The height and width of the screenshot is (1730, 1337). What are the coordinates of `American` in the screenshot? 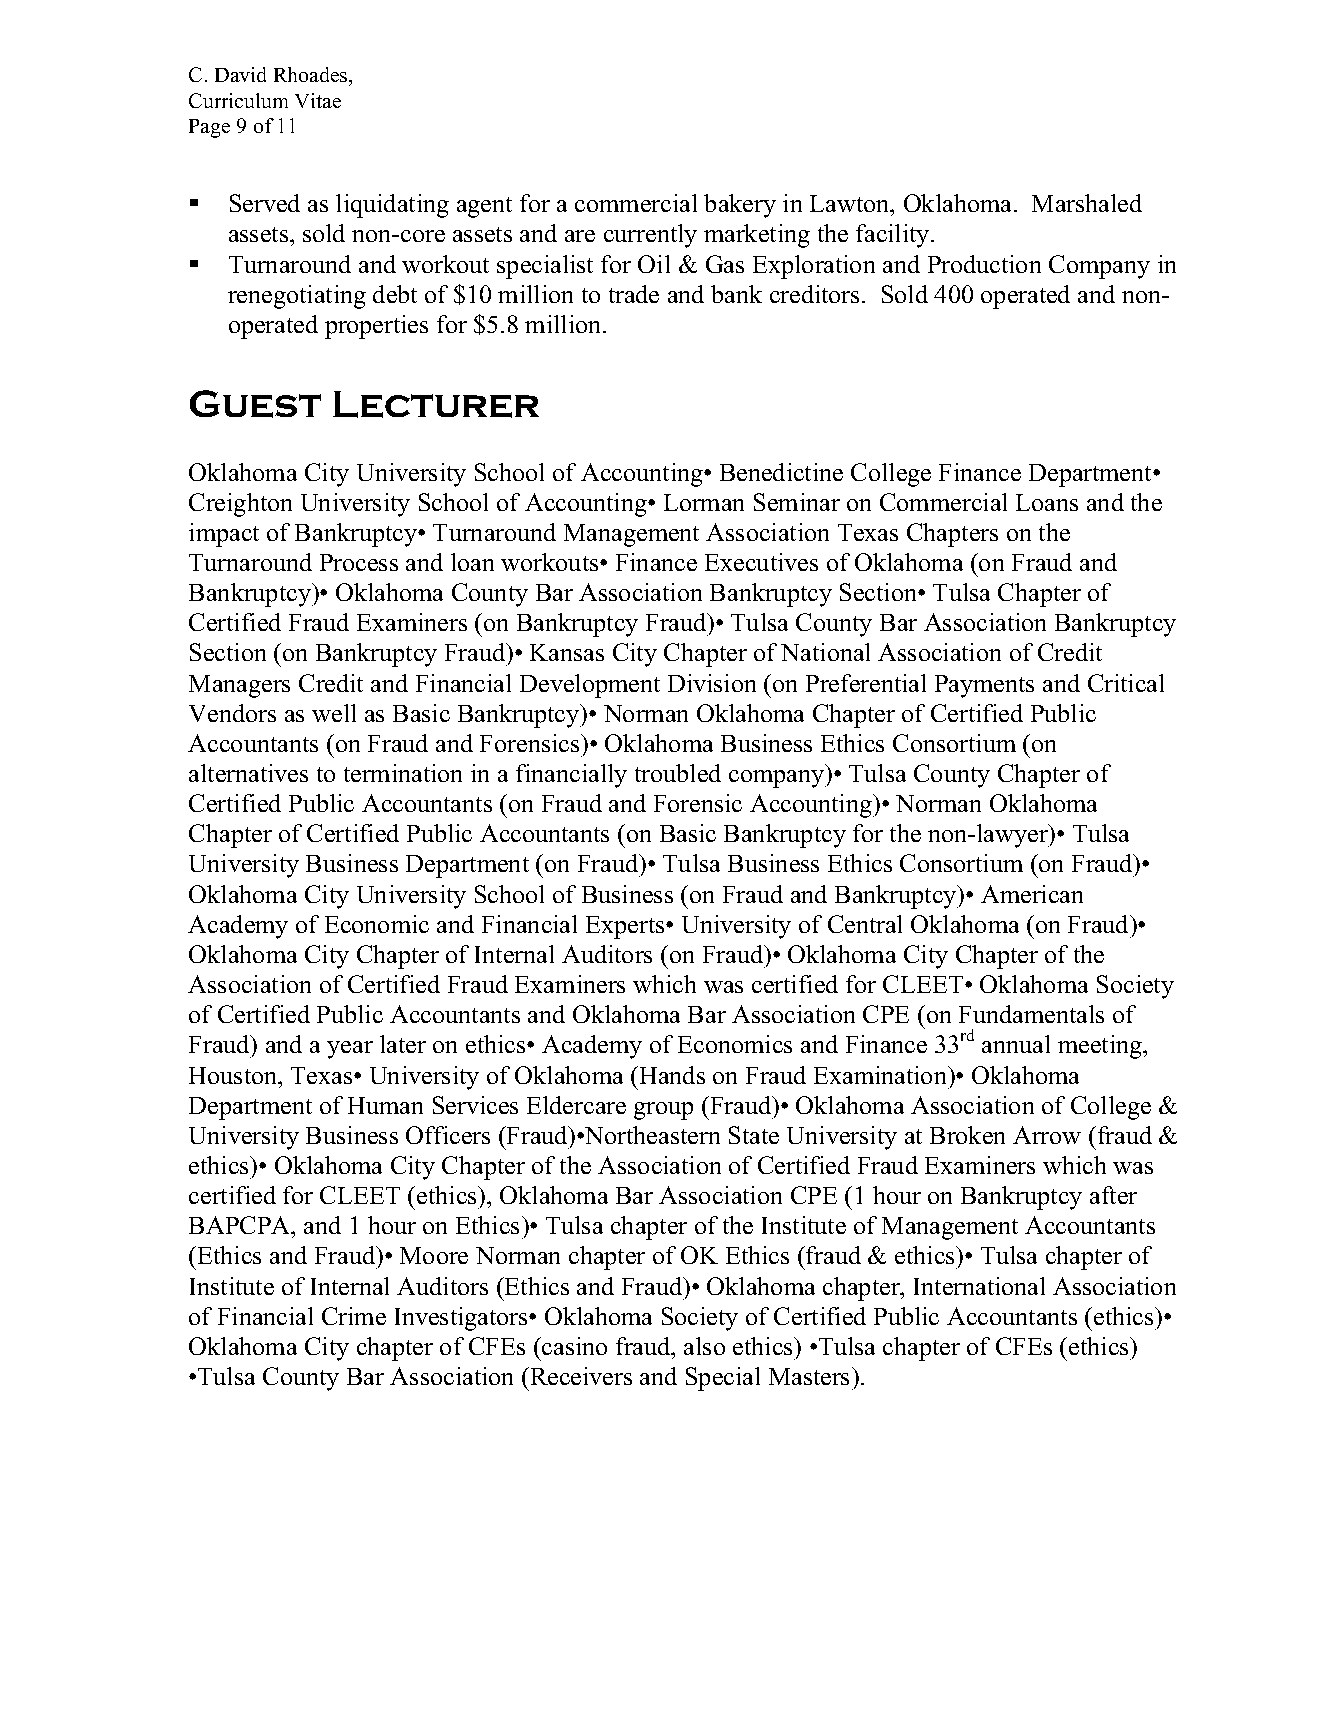 It's located at (1032, 894).
